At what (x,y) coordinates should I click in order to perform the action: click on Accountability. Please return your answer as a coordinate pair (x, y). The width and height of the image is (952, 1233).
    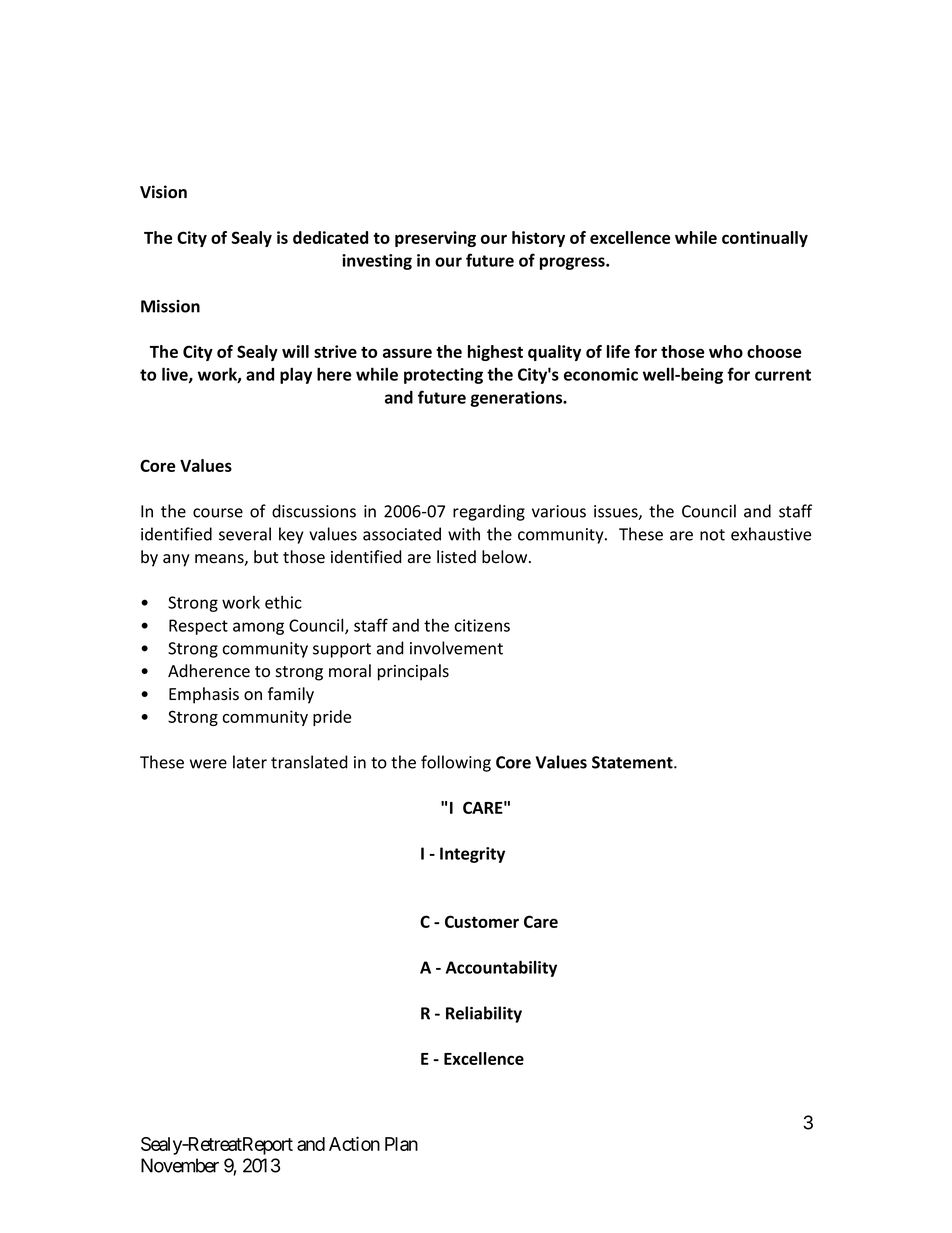
    Looking at the image, I should click on (501, 968).
